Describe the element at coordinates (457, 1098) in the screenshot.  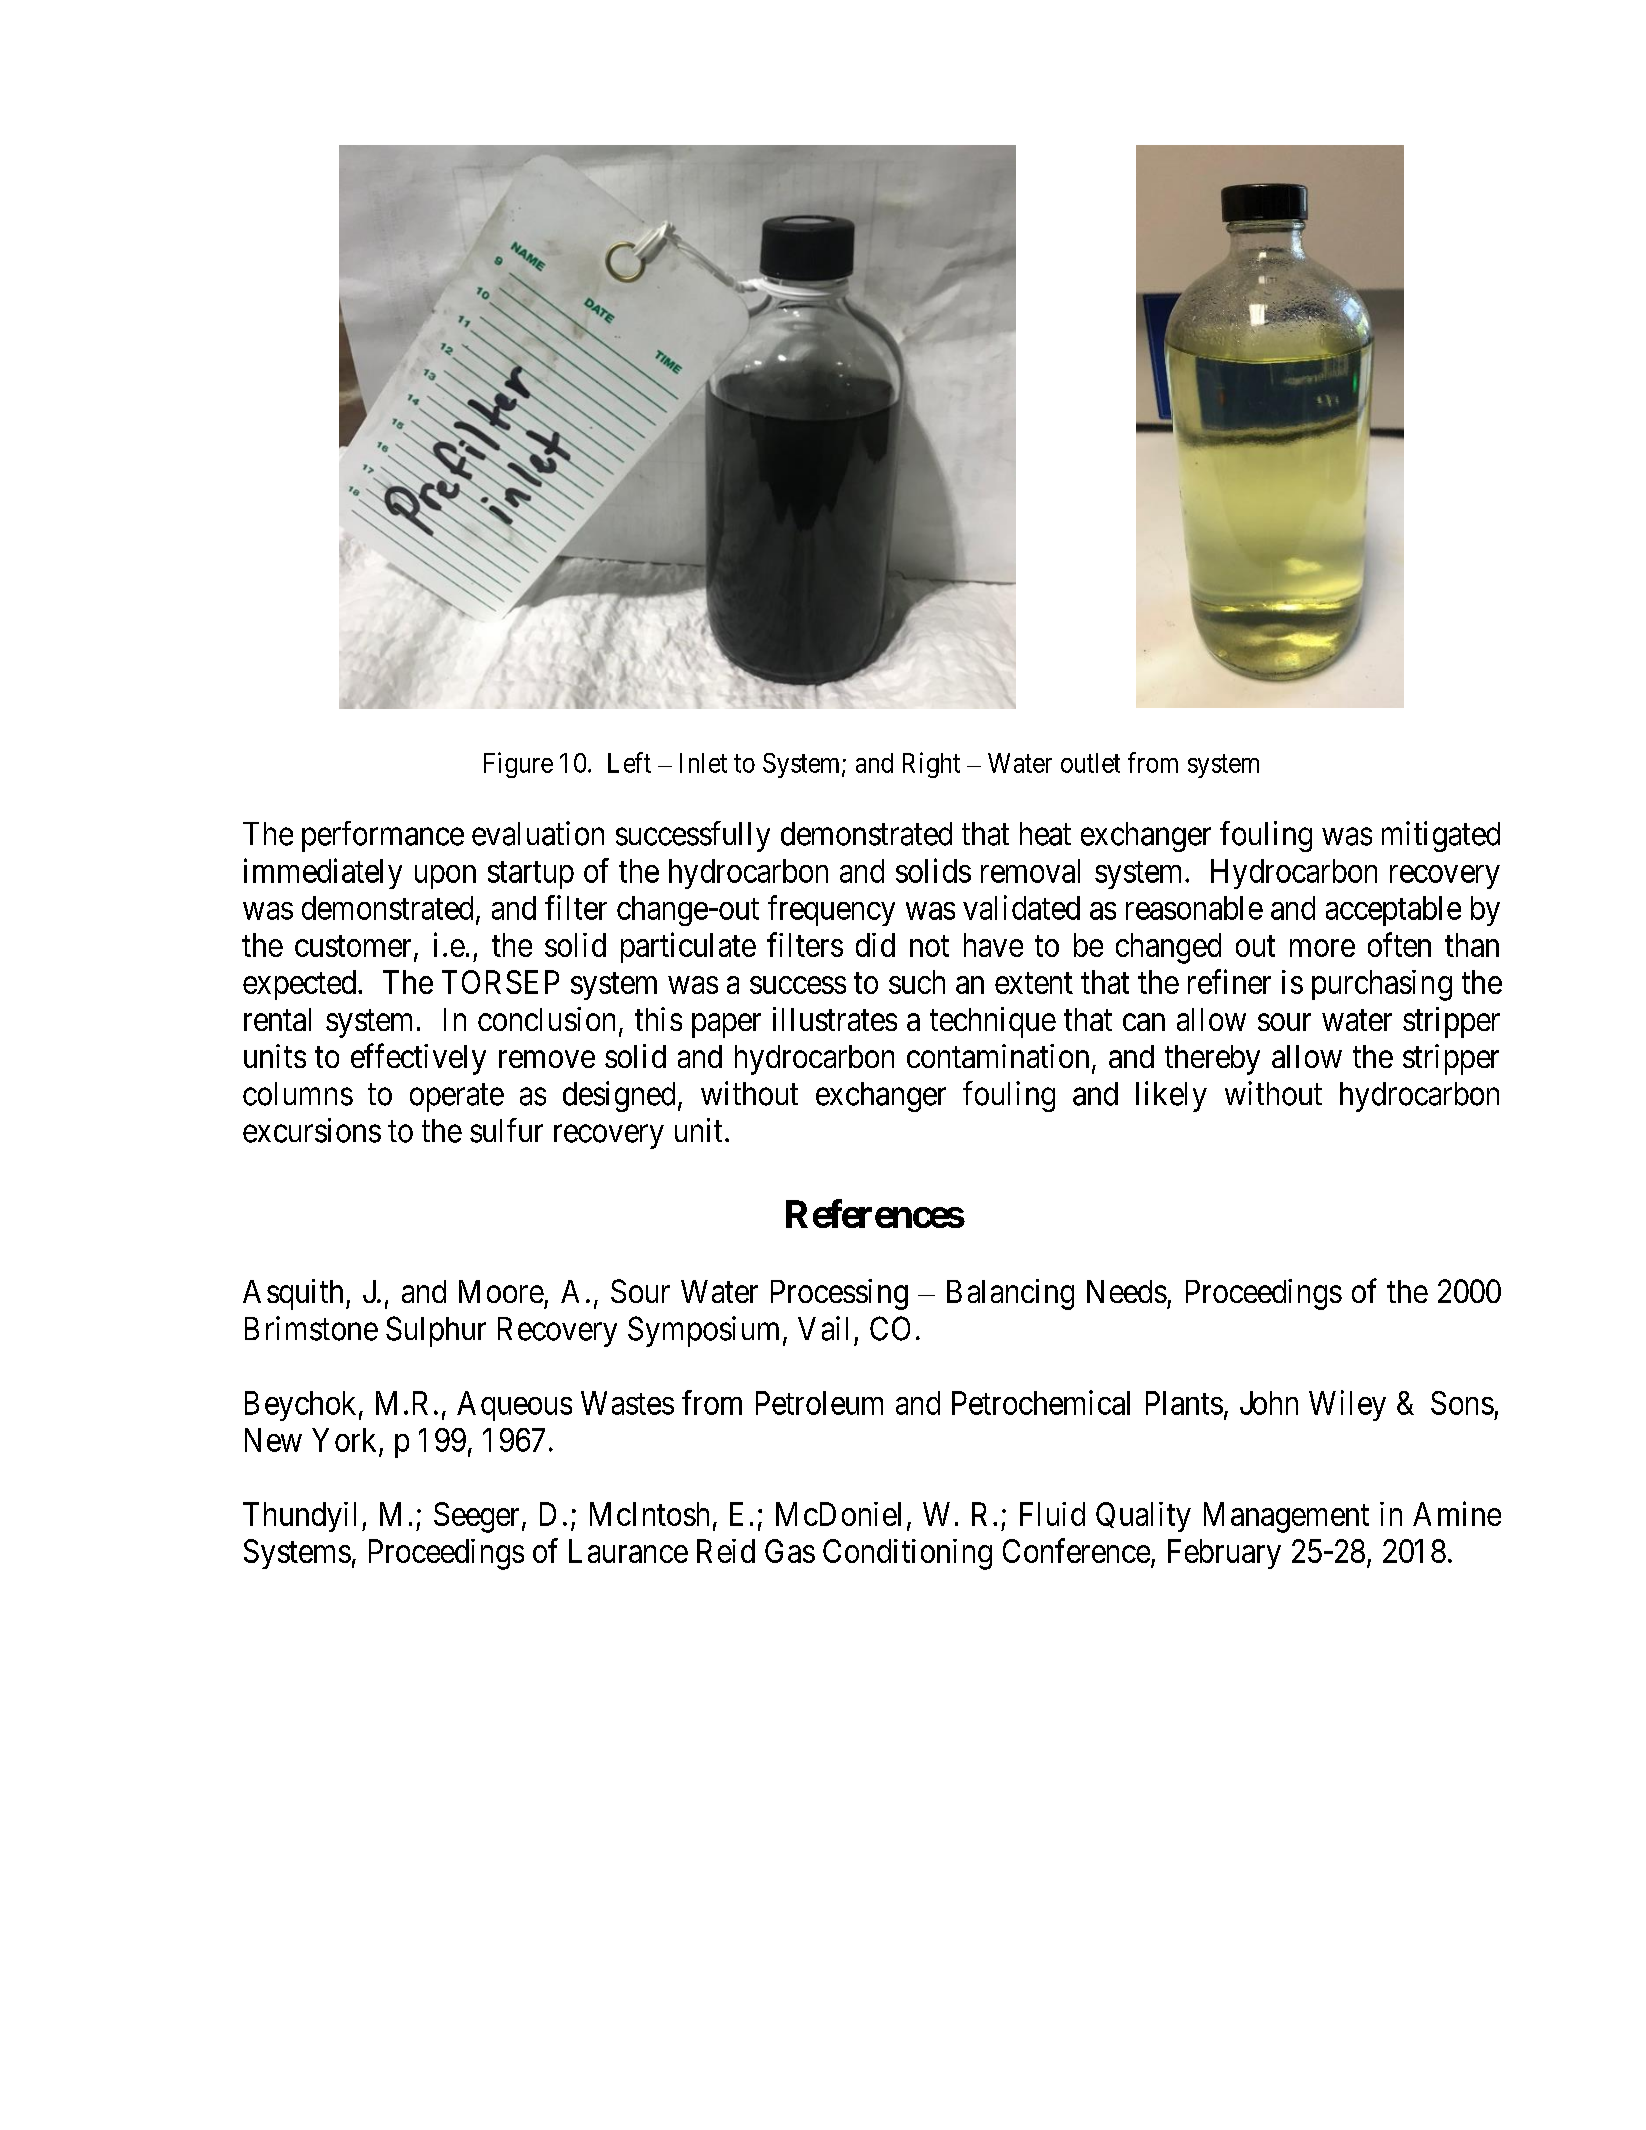
I see `operate` at that location.
